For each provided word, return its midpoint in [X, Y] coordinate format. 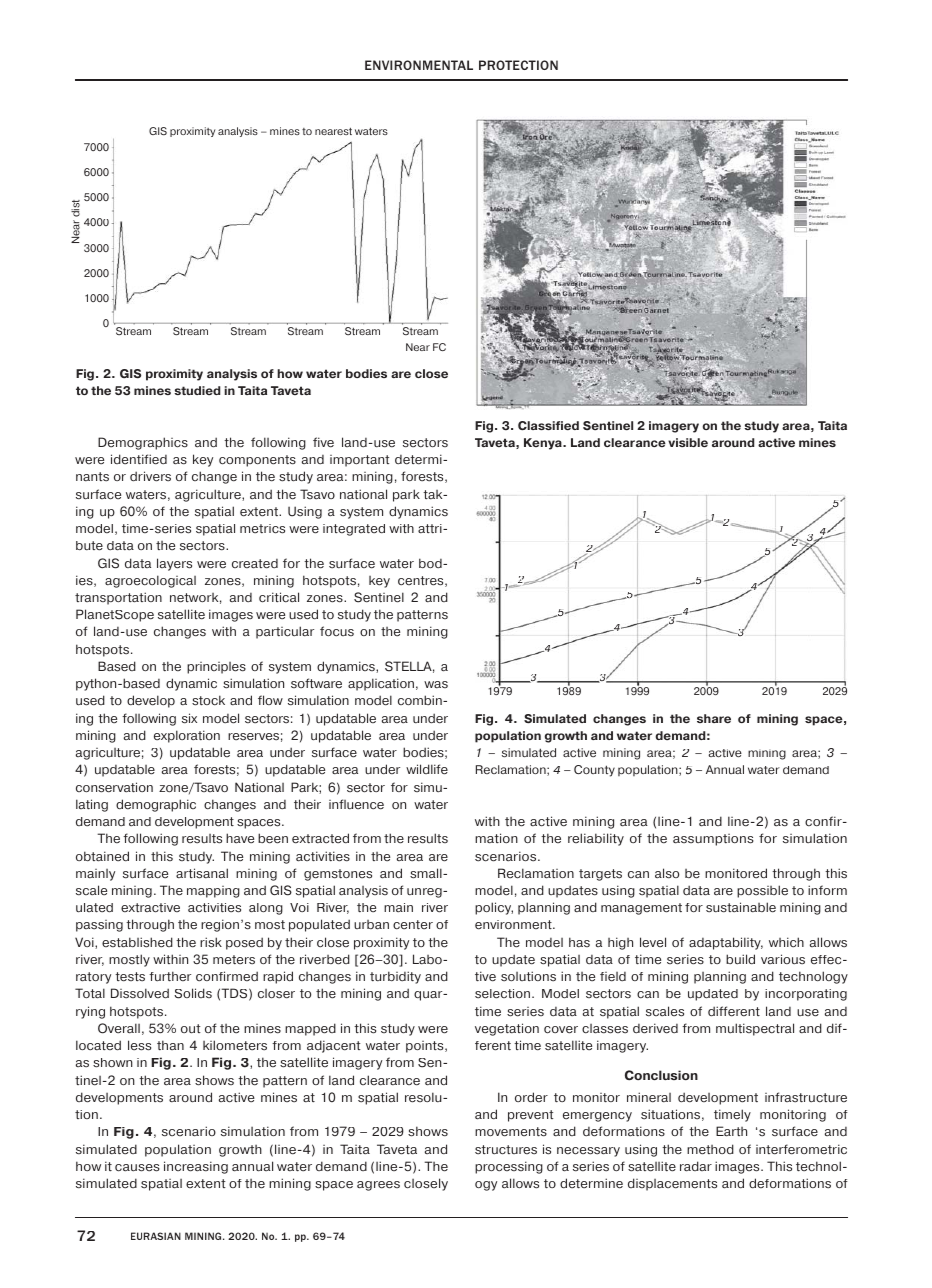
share [714, 718]
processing [509, 1167]
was [436, 684]
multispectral [755, 1029]
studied [197, 390]
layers [174, 564]
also [667, 873]
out [191, 1029]
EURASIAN [156, 1236]
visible [688, 442]
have [240, 838]
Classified [548, 425]
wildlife [427, 769]
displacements [672, 1184]
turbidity [395, 977]
